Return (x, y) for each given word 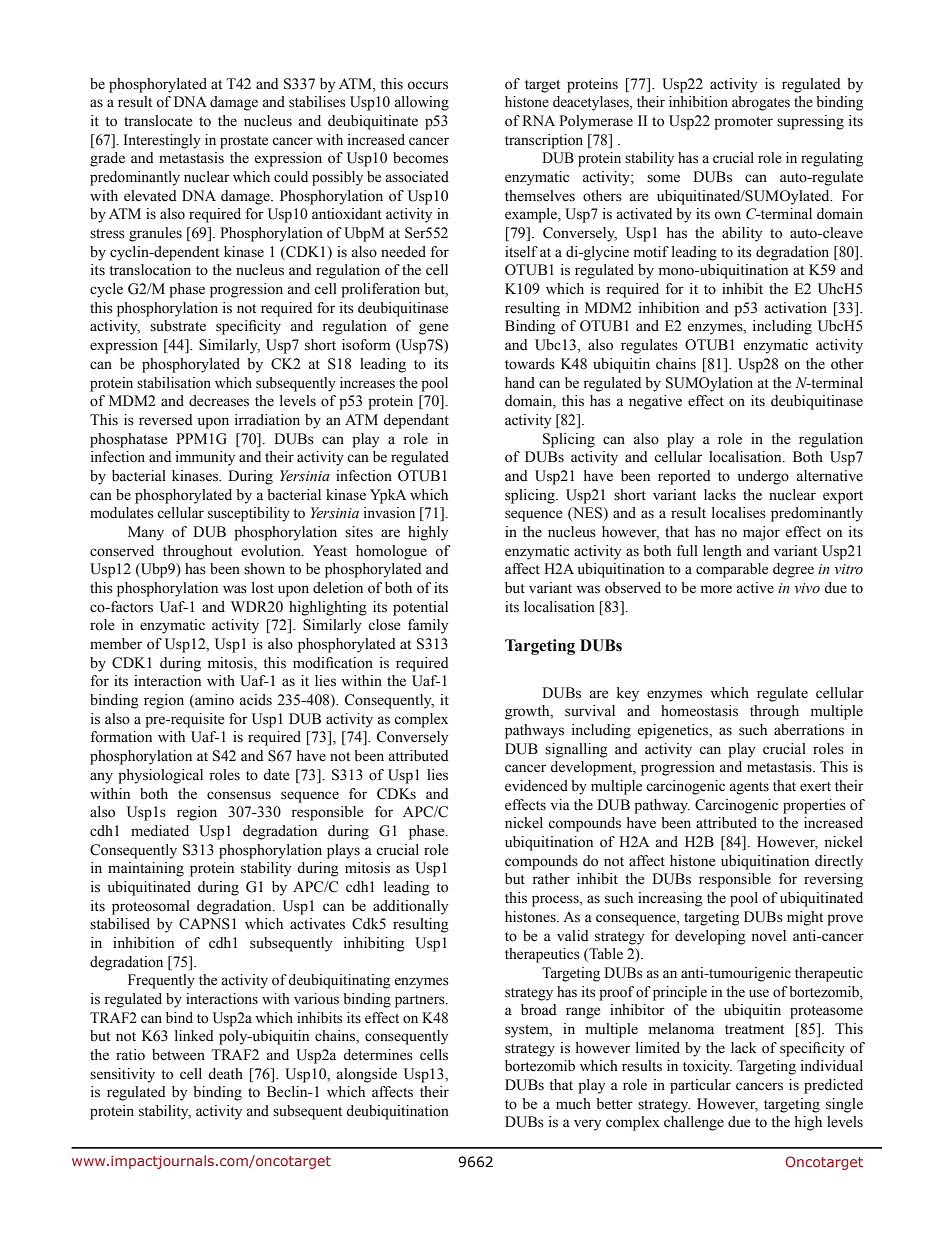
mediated (160, 831)
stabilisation (174, 383)
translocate (158, 121)
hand (520, 382)
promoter (743, 123)
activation (796, 308)
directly (839, 862)
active (755, 588)
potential (420, 608)
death (225, 1073)
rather (551, 879)
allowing (422, 103)
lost (263, 588)
